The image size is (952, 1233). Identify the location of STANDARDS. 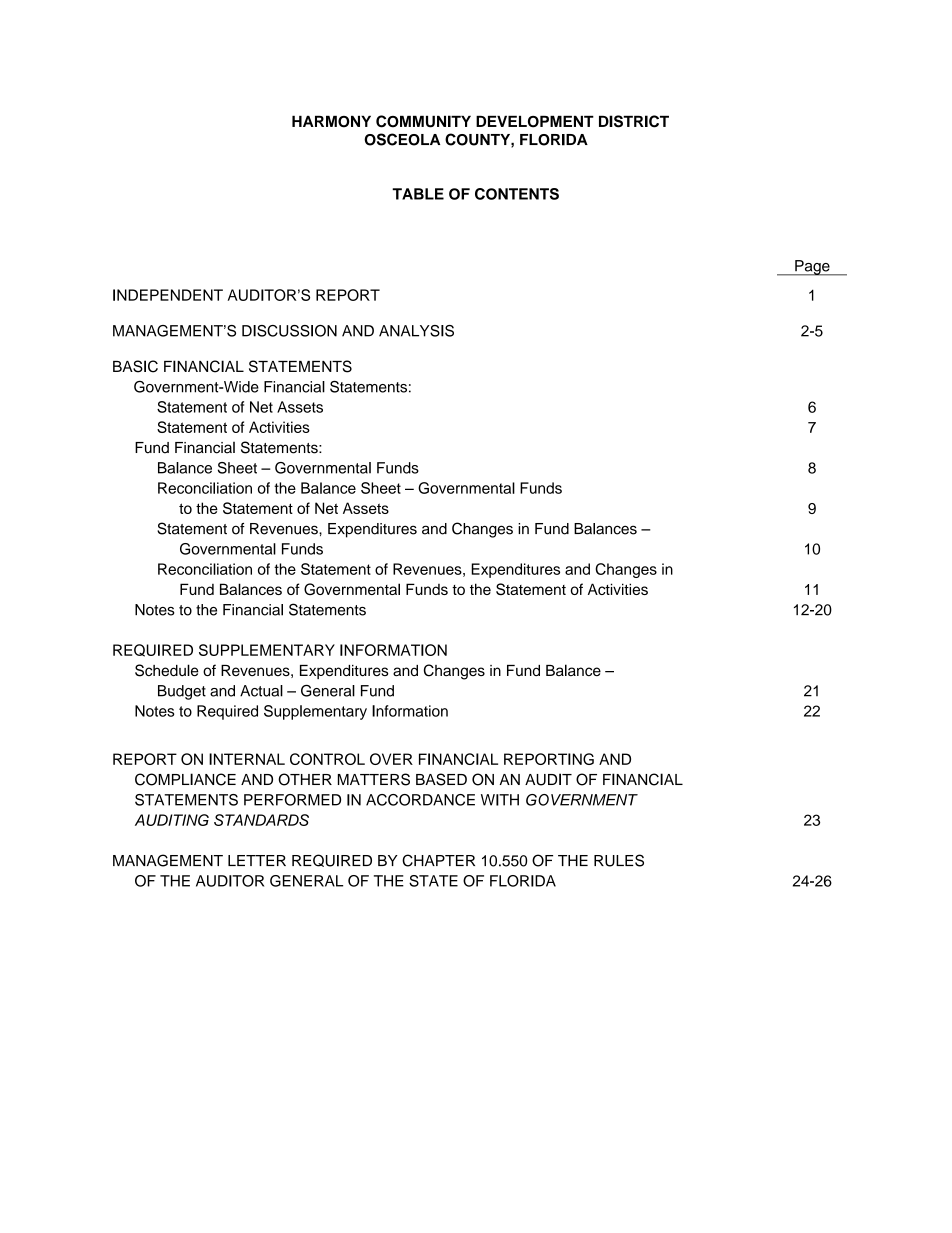
(261, 820).
